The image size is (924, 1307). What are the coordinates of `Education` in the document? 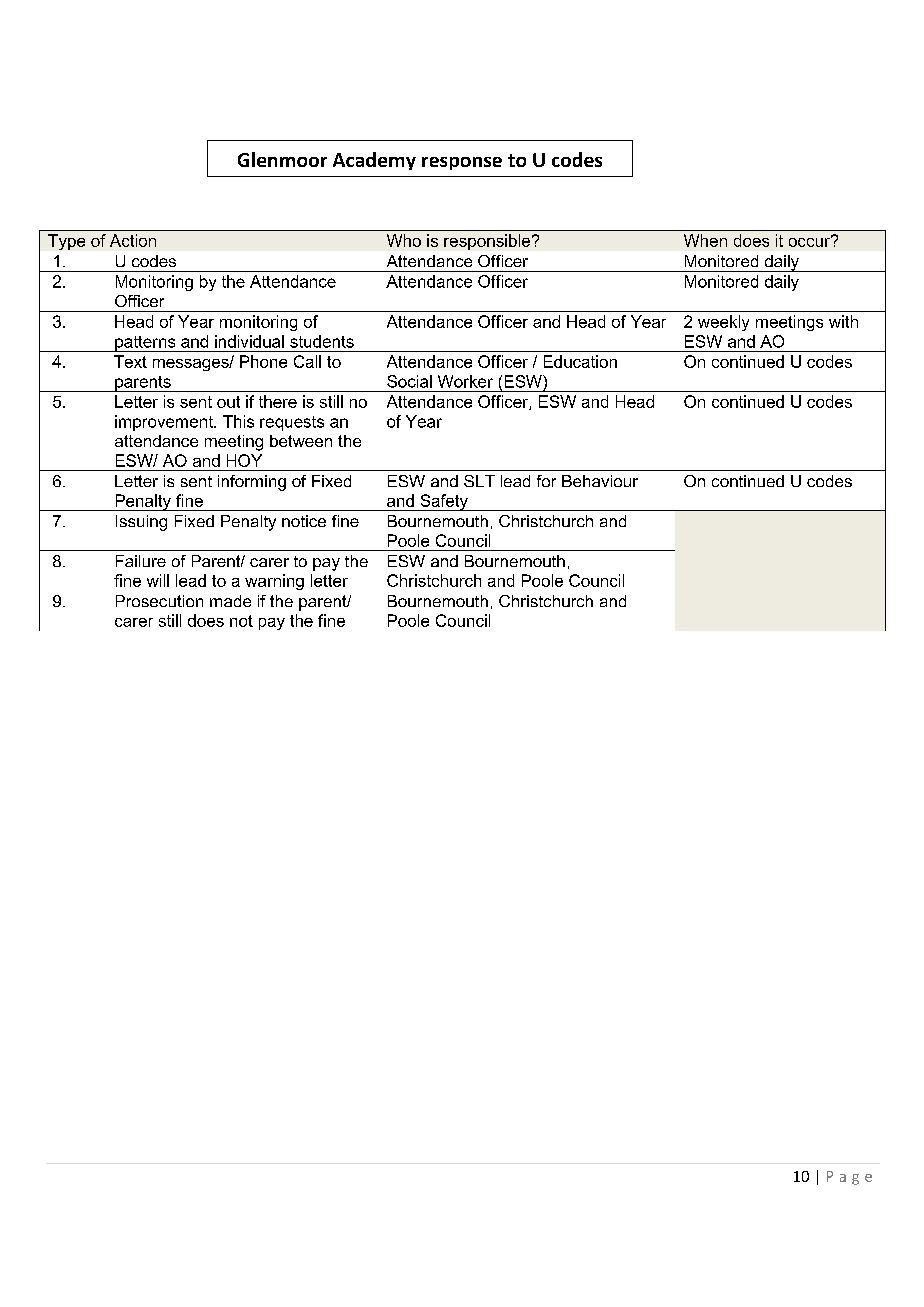 It's located at (580, 361).
